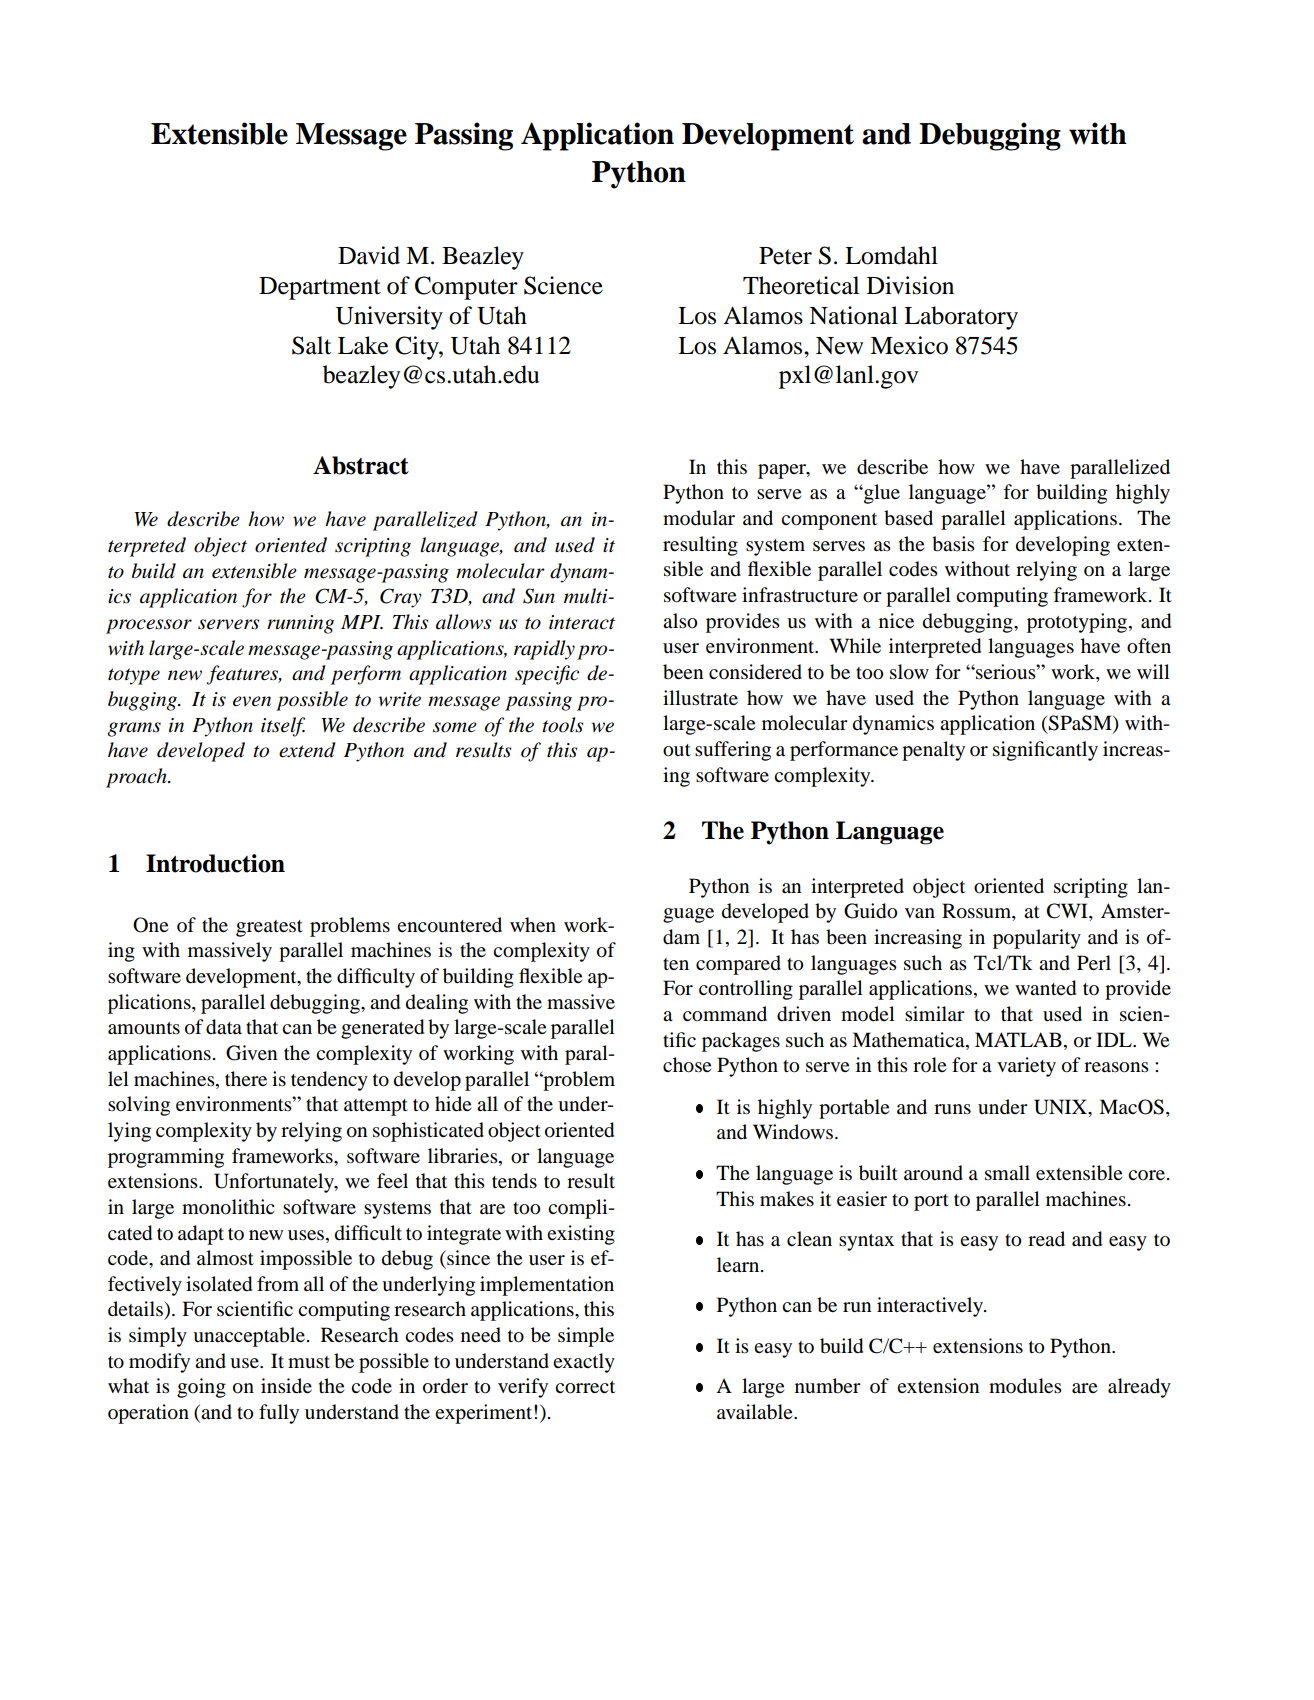 Image resolution: width=1314 pixels, height=1700 pixels. I want to click on running, so click(300, 624).
